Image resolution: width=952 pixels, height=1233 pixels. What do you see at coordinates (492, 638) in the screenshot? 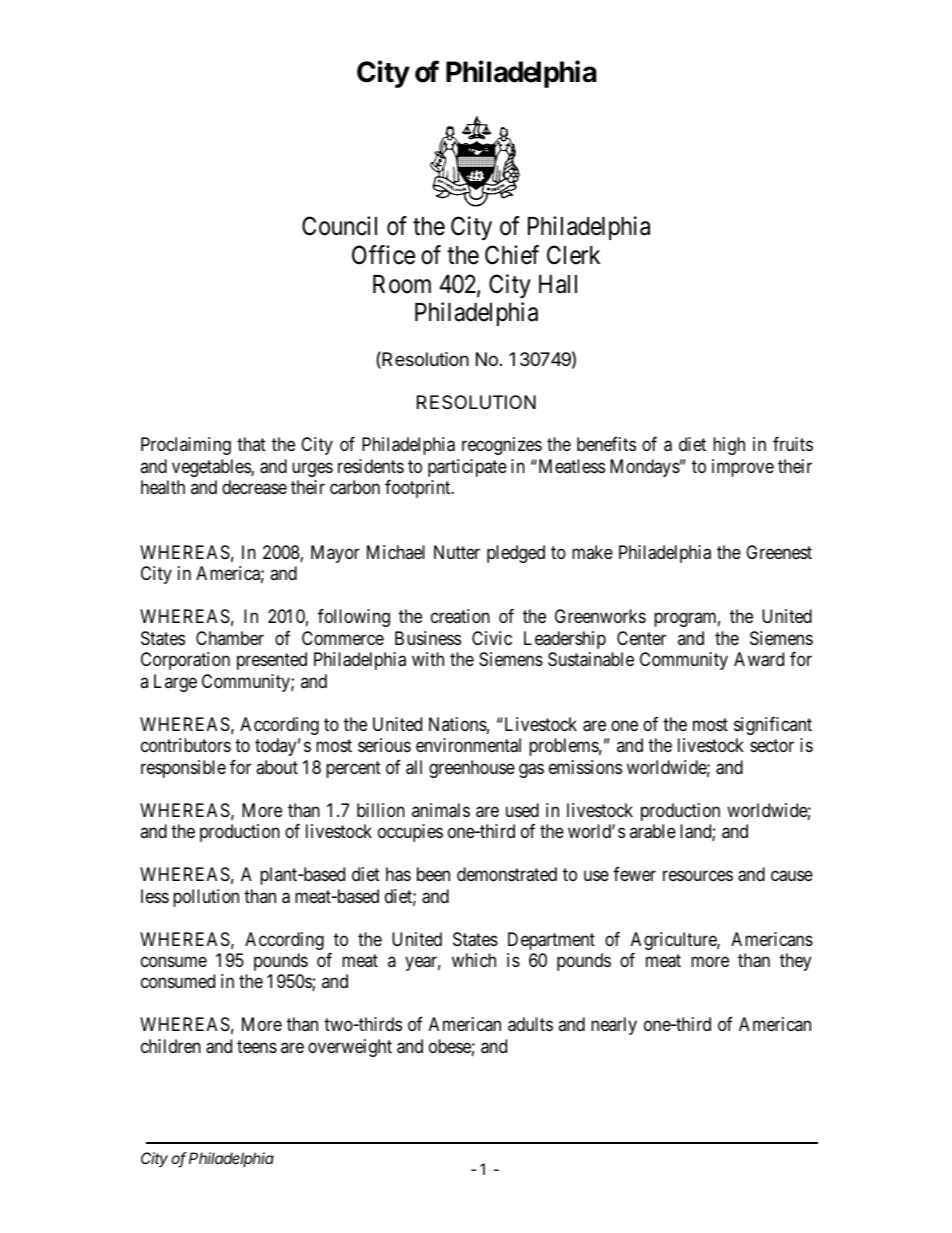
I see `Civic` at bounding box center [492, 638].
